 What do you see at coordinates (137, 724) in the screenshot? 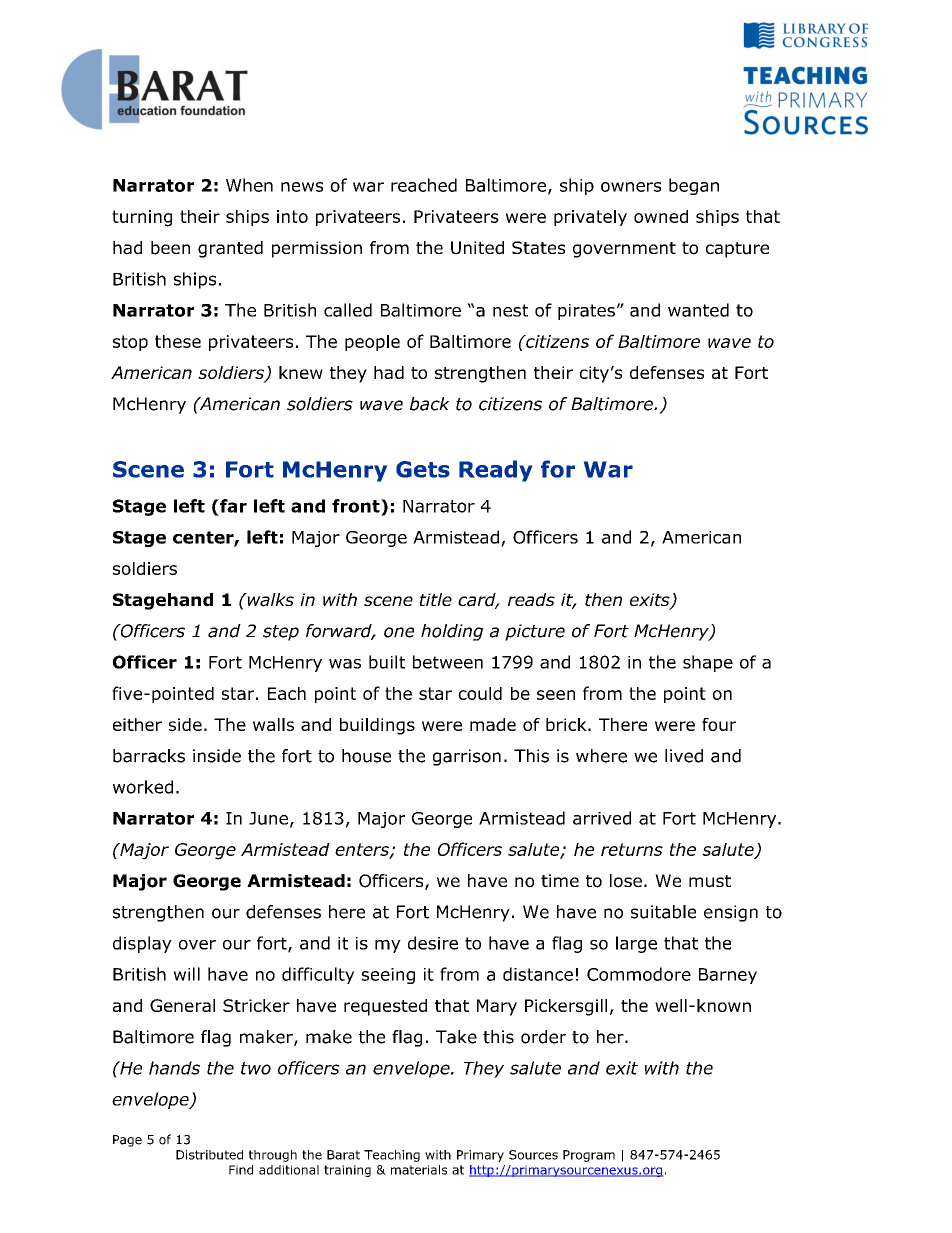
I see `either` at bounding box center [137, 724].
